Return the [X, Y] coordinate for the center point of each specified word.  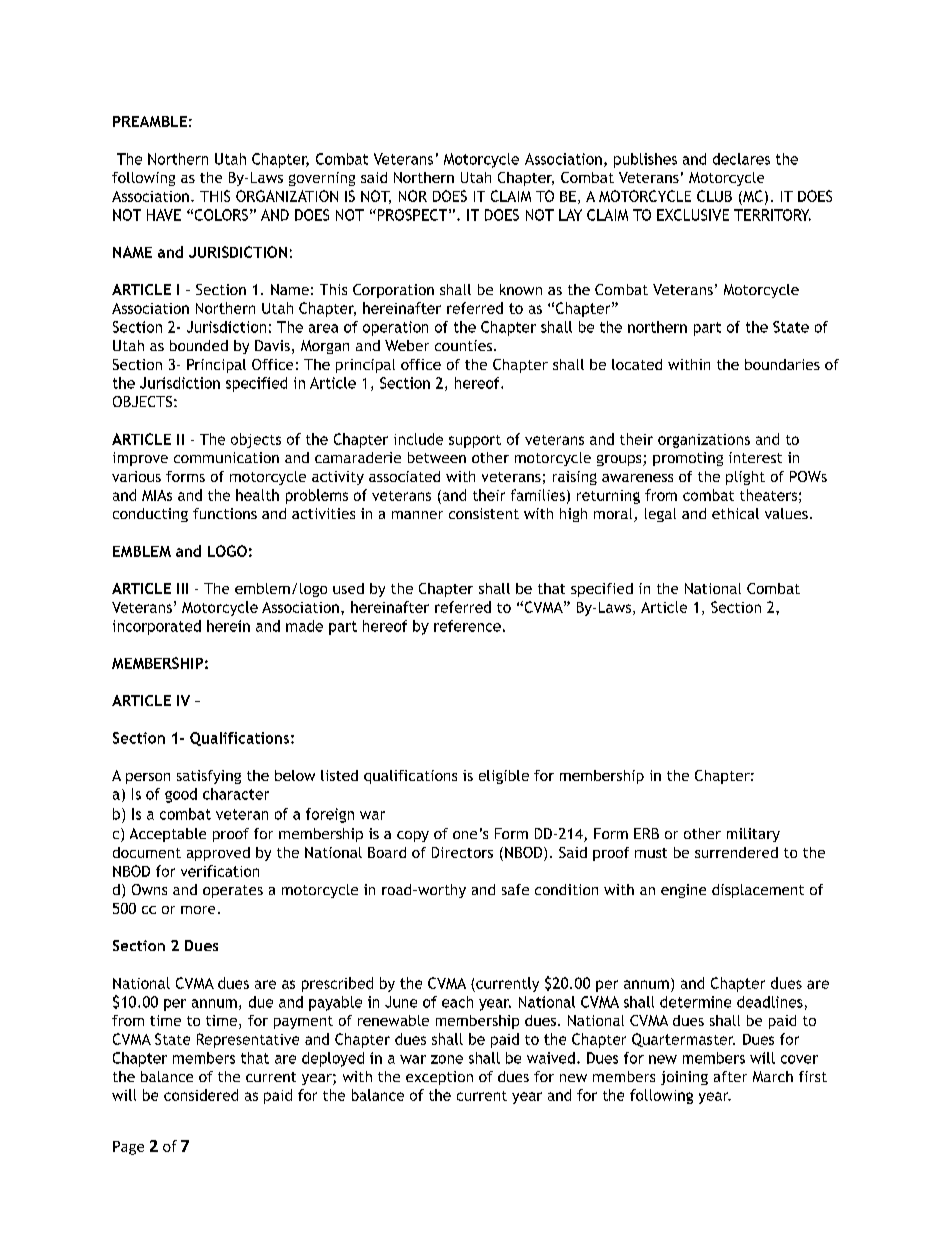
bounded [199, 345]
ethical [735, 513]
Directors [462, 852]
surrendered [736, 852]
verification [220, 871]
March [773, 1076]
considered [201, 1095]
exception [439, 1078]
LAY [570, 215]
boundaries [782, 364]
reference [467, 626]
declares [741, 159]
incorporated [157, 627]
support [475, 441]
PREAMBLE [150, 121]
